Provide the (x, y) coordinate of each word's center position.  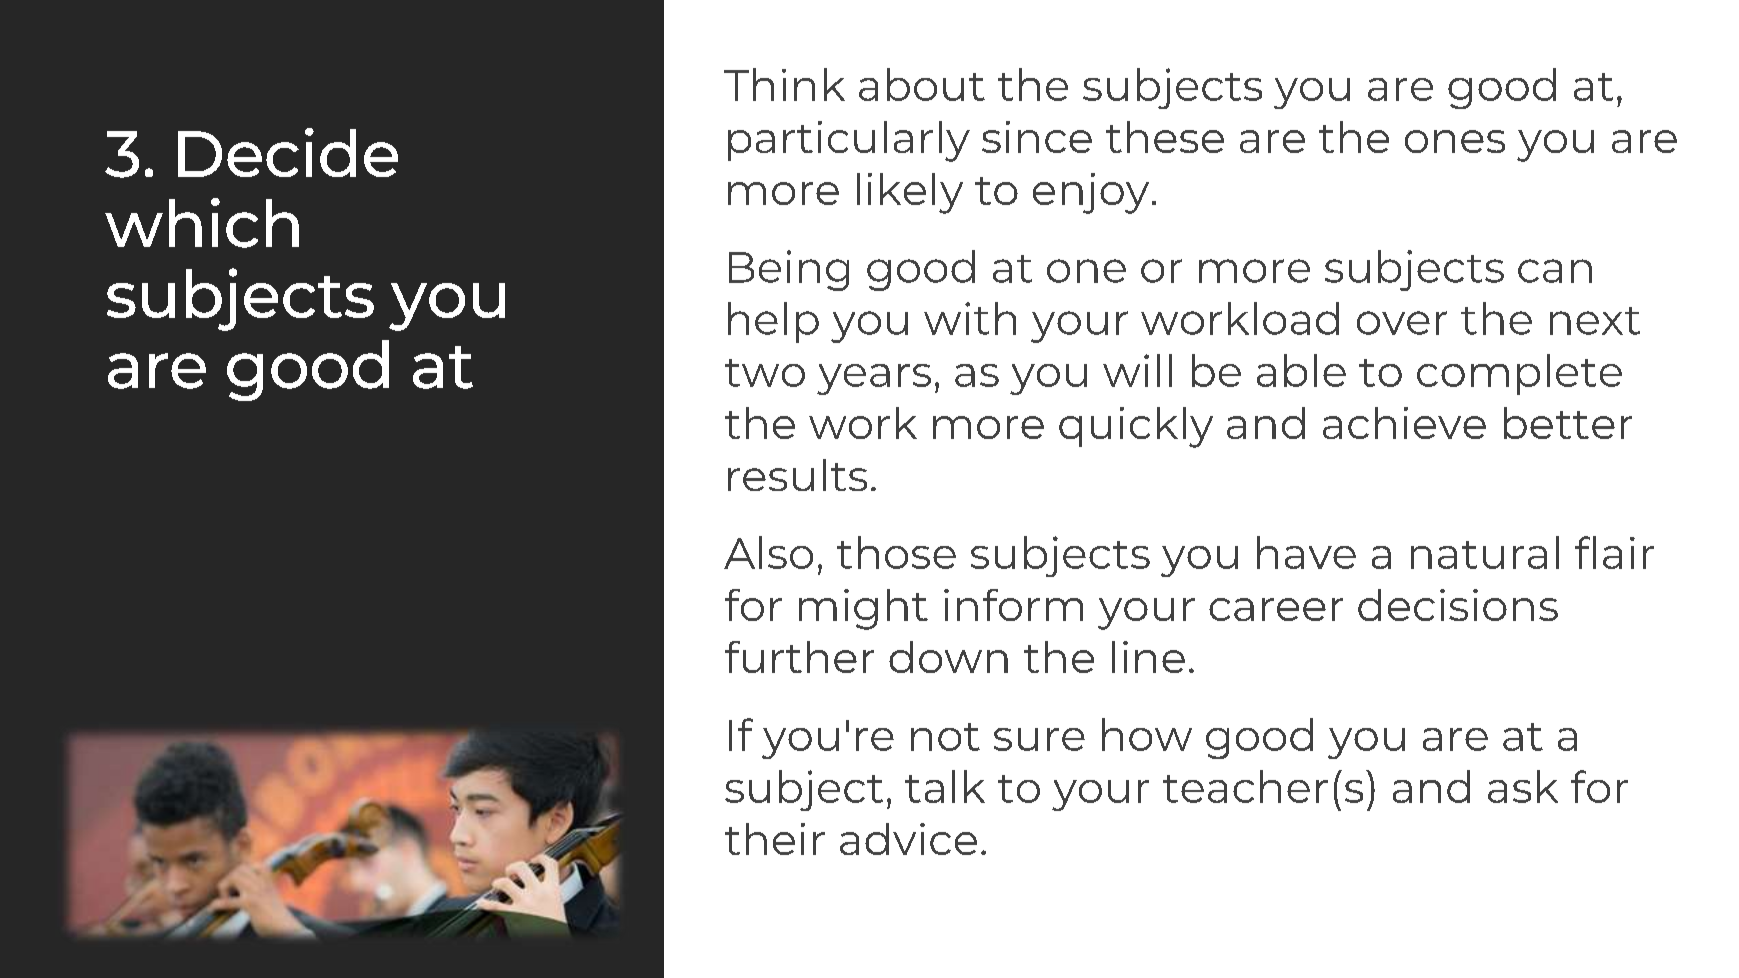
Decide (288, 152)
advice (908, 839)
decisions (1458, 605)
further (799, 657)
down (948, 657)
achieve (1404, 423)
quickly (1136, 427)
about (922, 84)
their (775, 839)
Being (789, 270)
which (202, 223)
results (797, 475)
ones (1455, 141)
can (1555, 271)
